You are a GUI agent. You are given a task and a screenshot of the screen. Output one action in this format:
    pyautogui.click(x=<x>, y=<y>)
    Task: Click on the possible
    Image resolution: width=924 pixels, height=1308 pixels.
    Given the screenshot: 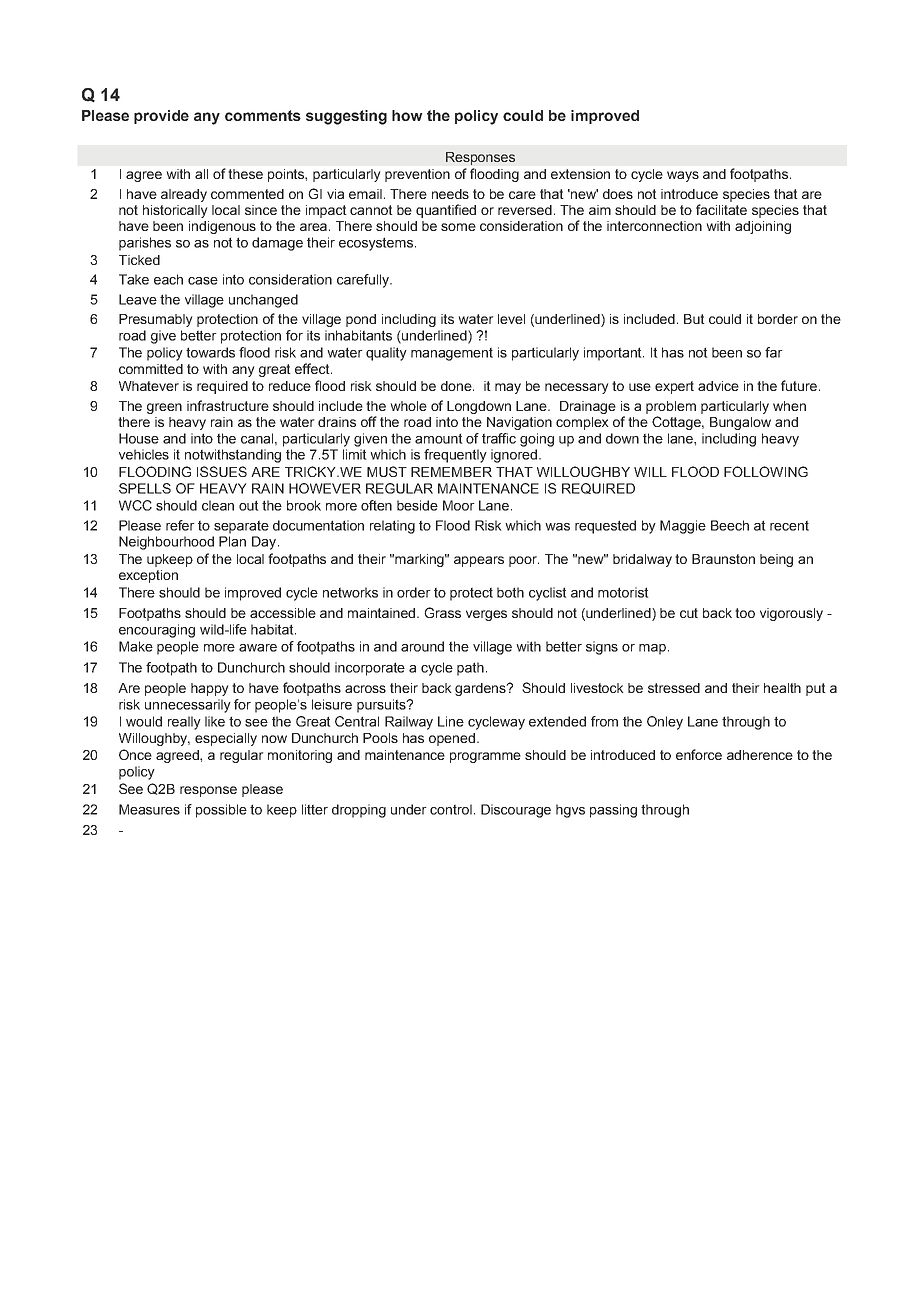 What is the action you would take?
    pyautogui.click(x=221, y=811)
